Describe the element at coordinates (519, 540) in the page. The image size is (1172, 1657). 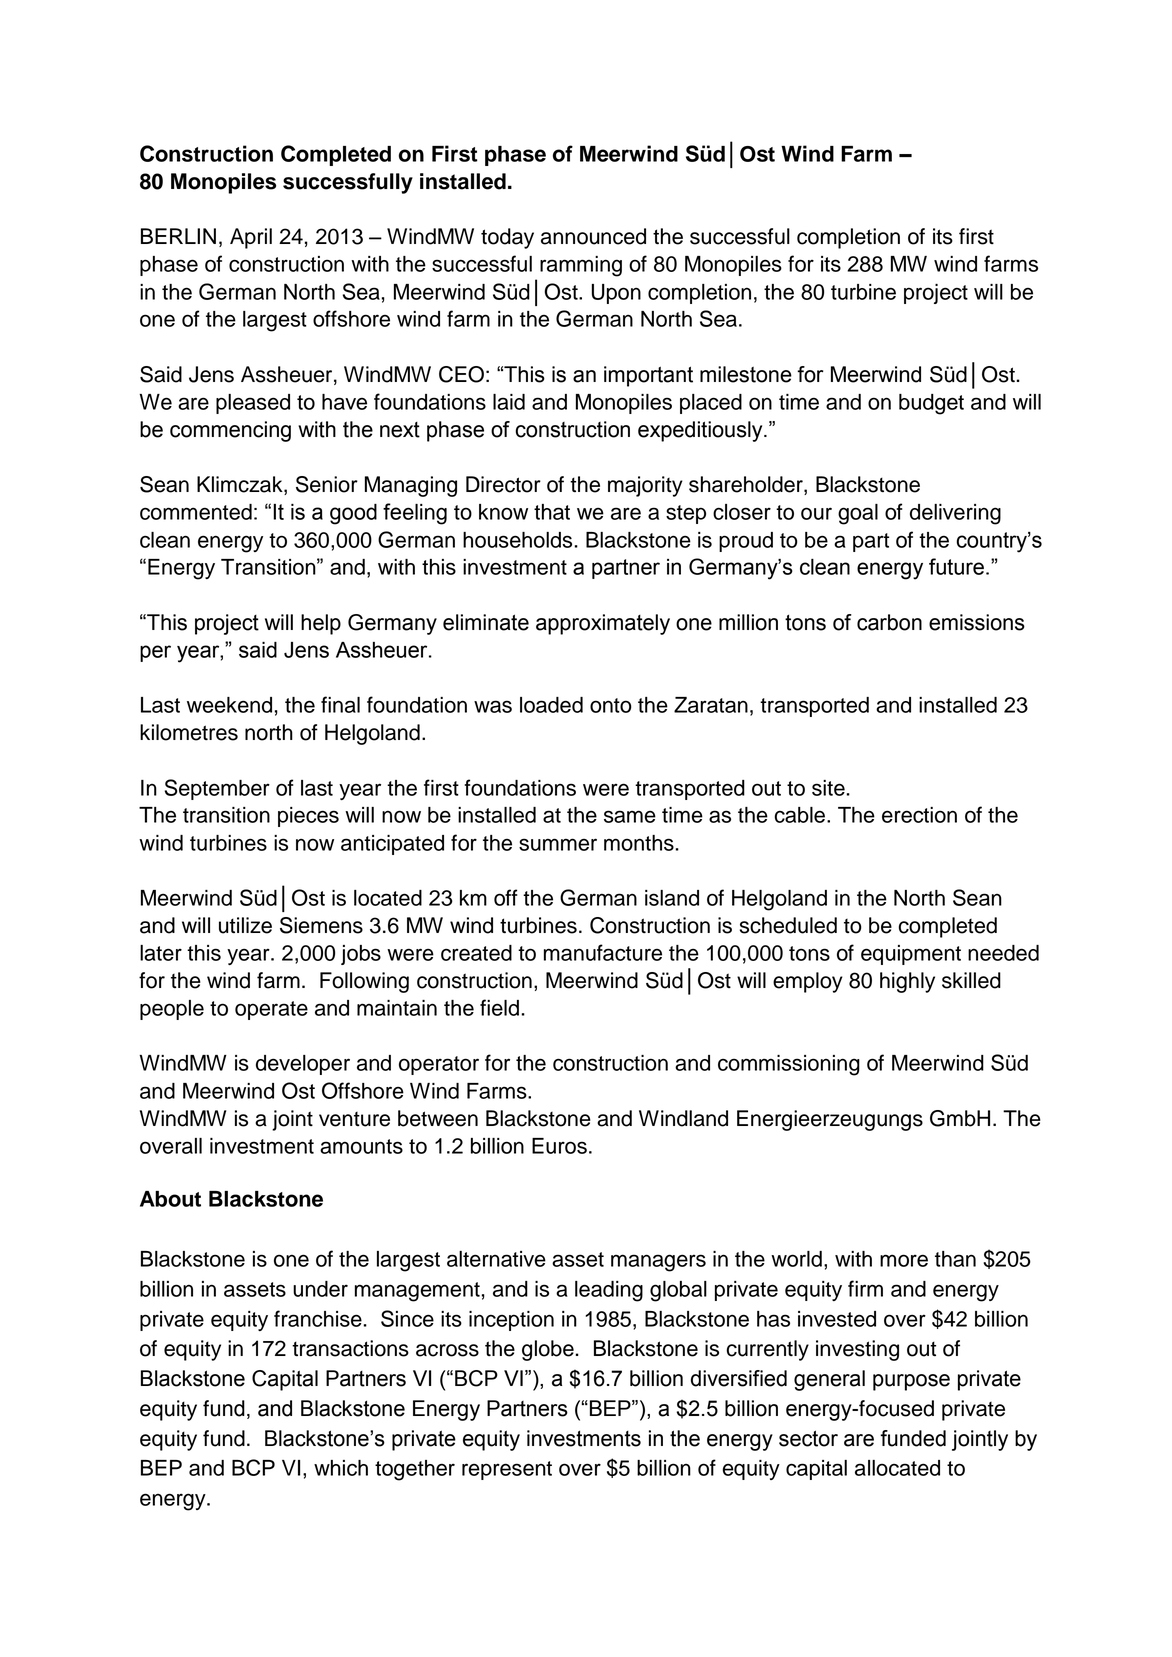
I see `households` at that location.
